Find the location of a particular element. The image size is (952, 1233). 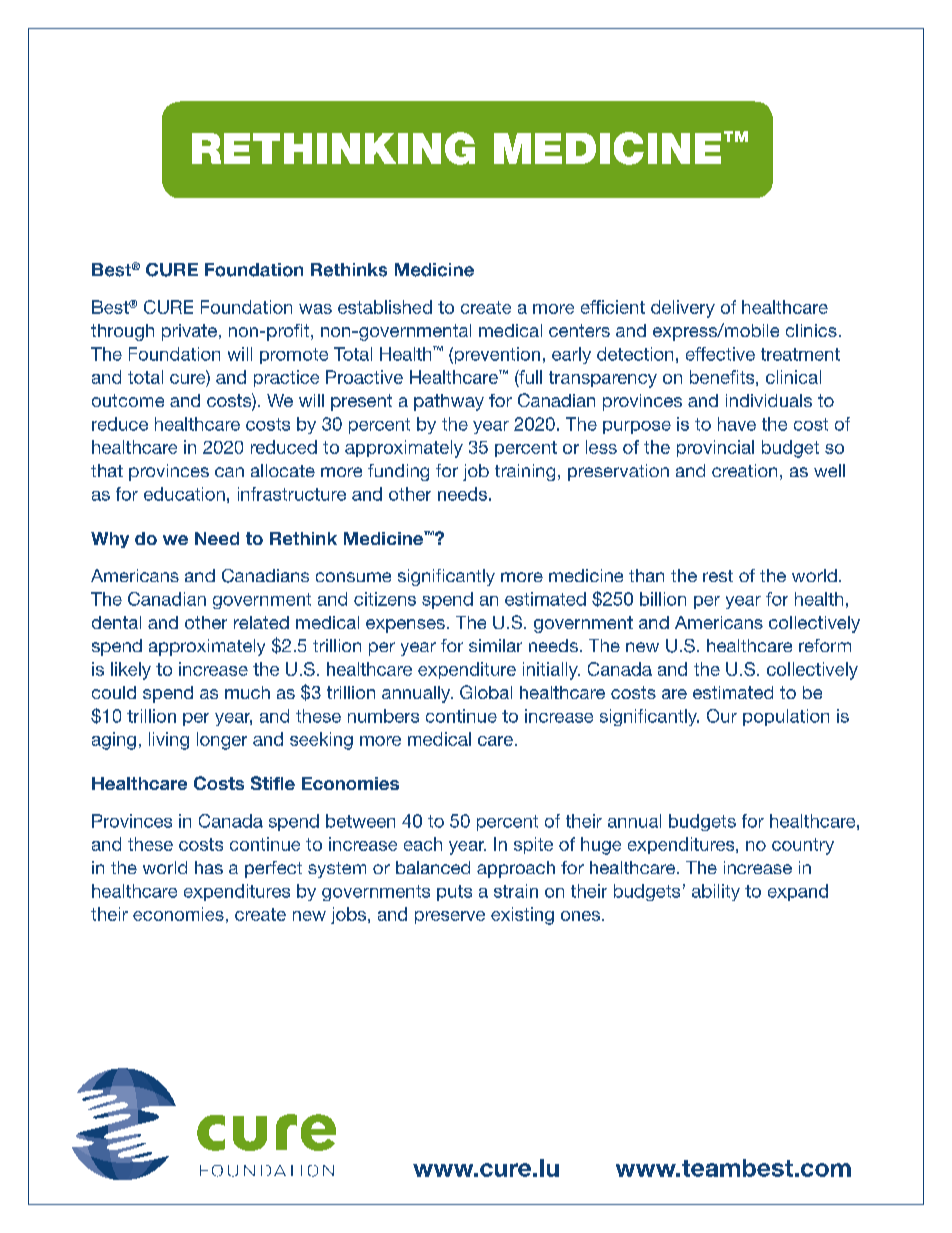

much is located at coordinates (247, 692).
